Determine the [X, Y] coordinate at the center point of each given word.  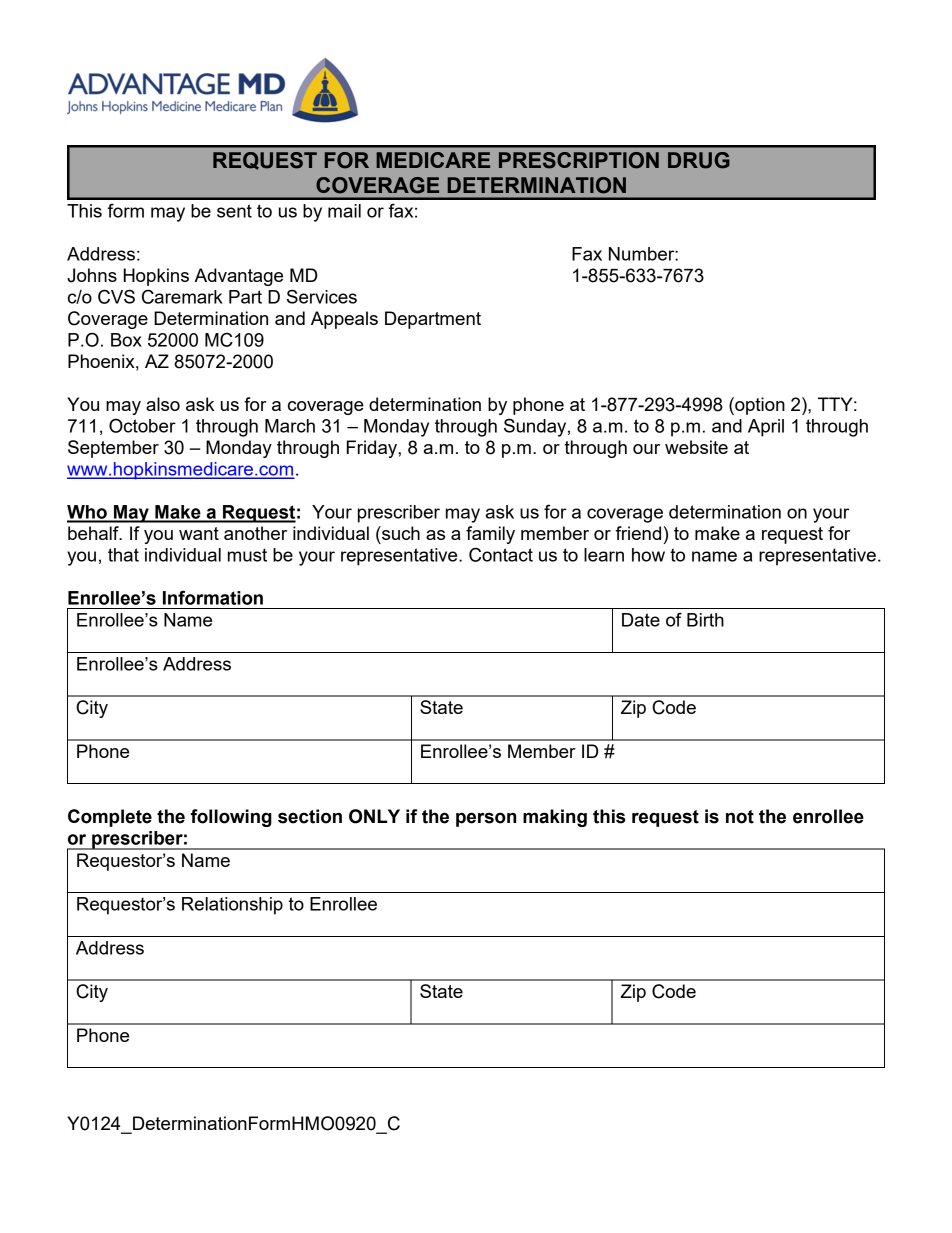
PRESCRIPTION [579, 160]
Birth [705, 620]
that [123, 555]
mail [344, 211]
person [486, 819]
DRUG [699, 160]
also [163, 404]
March [290, 426]
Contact [501, 554]
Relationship [232, 906]
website [696, 447]
